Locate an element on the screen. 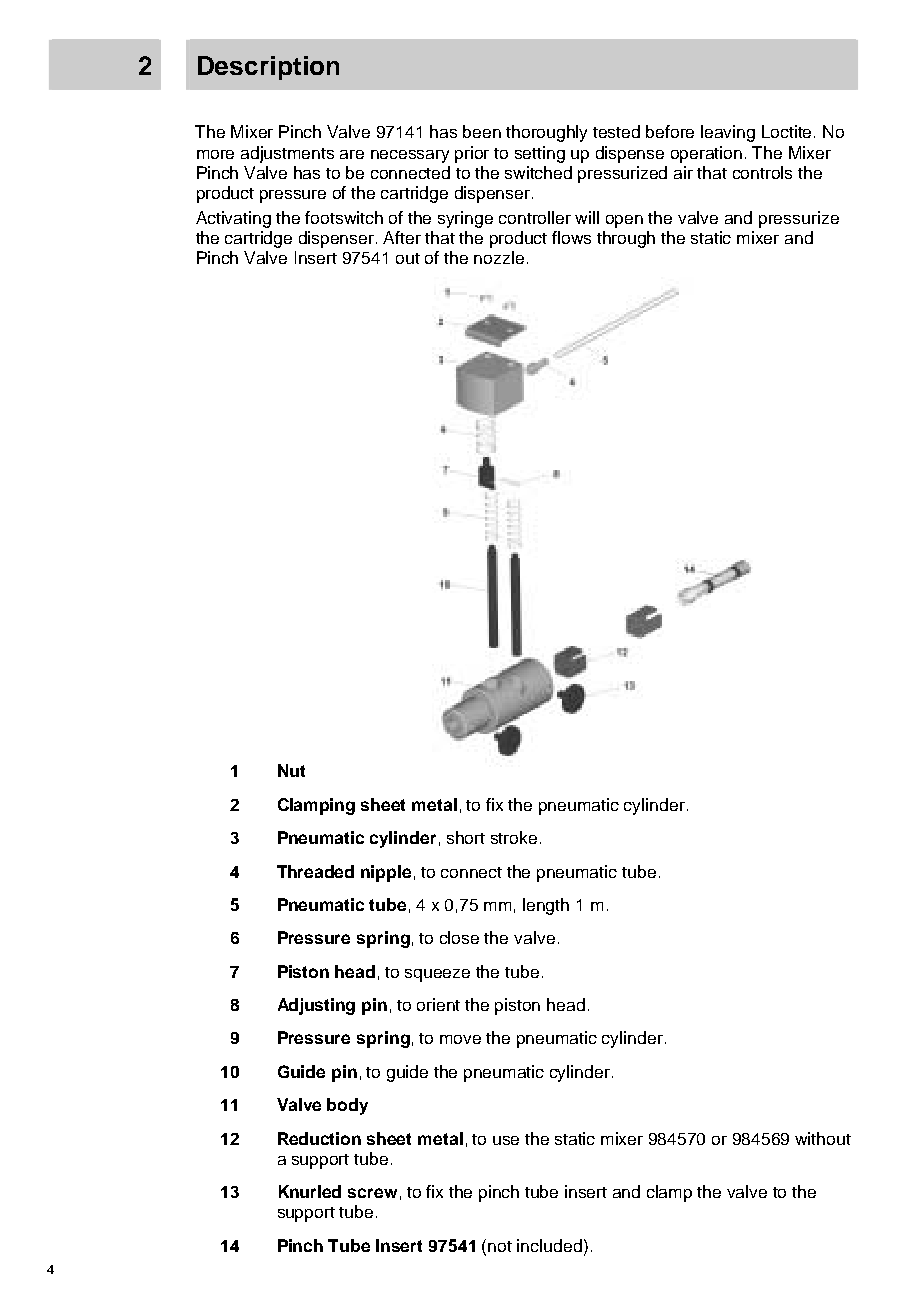  Activating is located at coordinates (233, 219).
